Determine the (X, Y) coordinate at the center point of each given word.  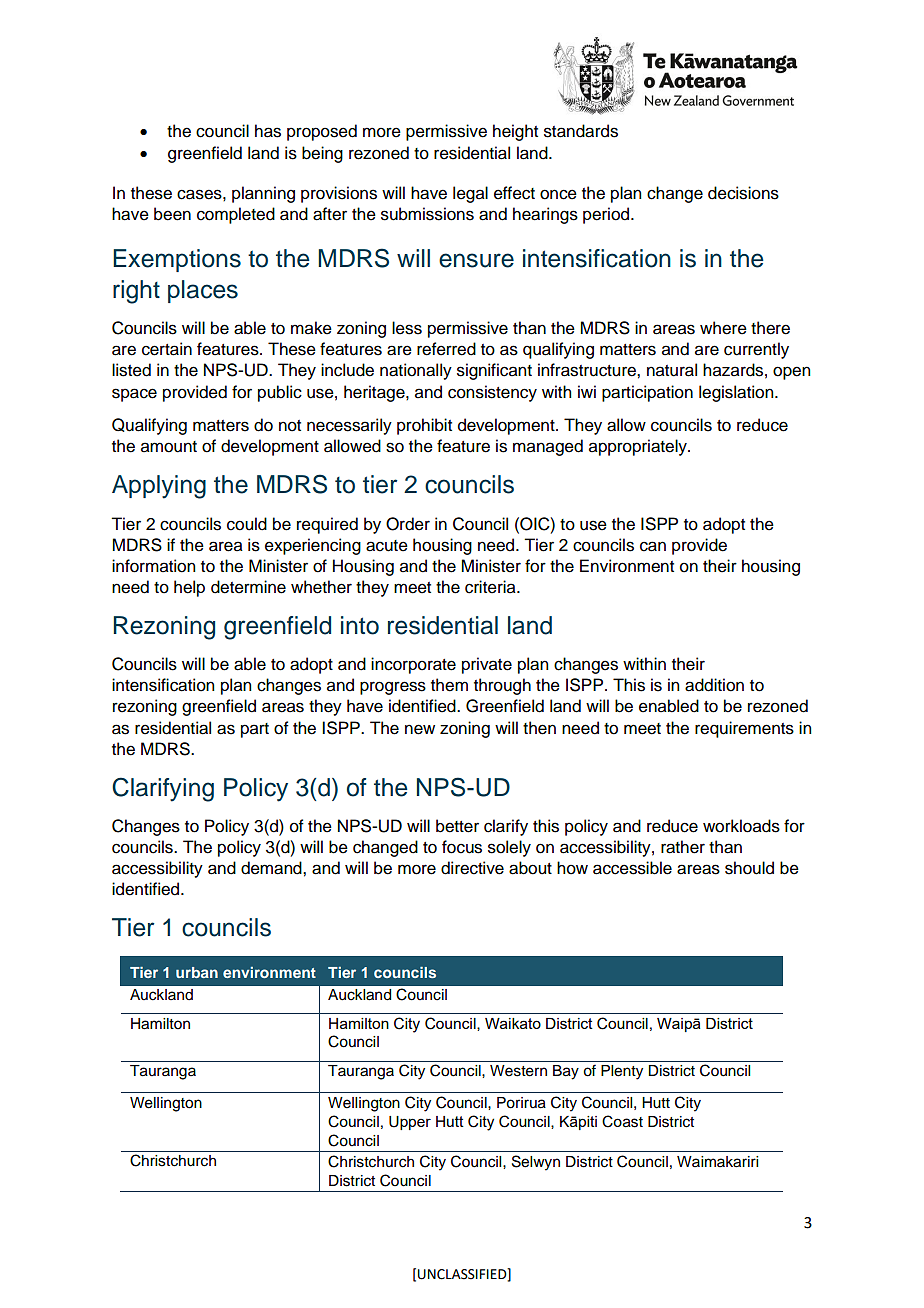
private (487, 665)
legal (470, 194)
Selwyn (536, 1163)
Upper (410, 1123)
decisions (743, 193)
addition (714, 685)
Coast (622, 1121)
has (268, 131)
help (189, 588)
